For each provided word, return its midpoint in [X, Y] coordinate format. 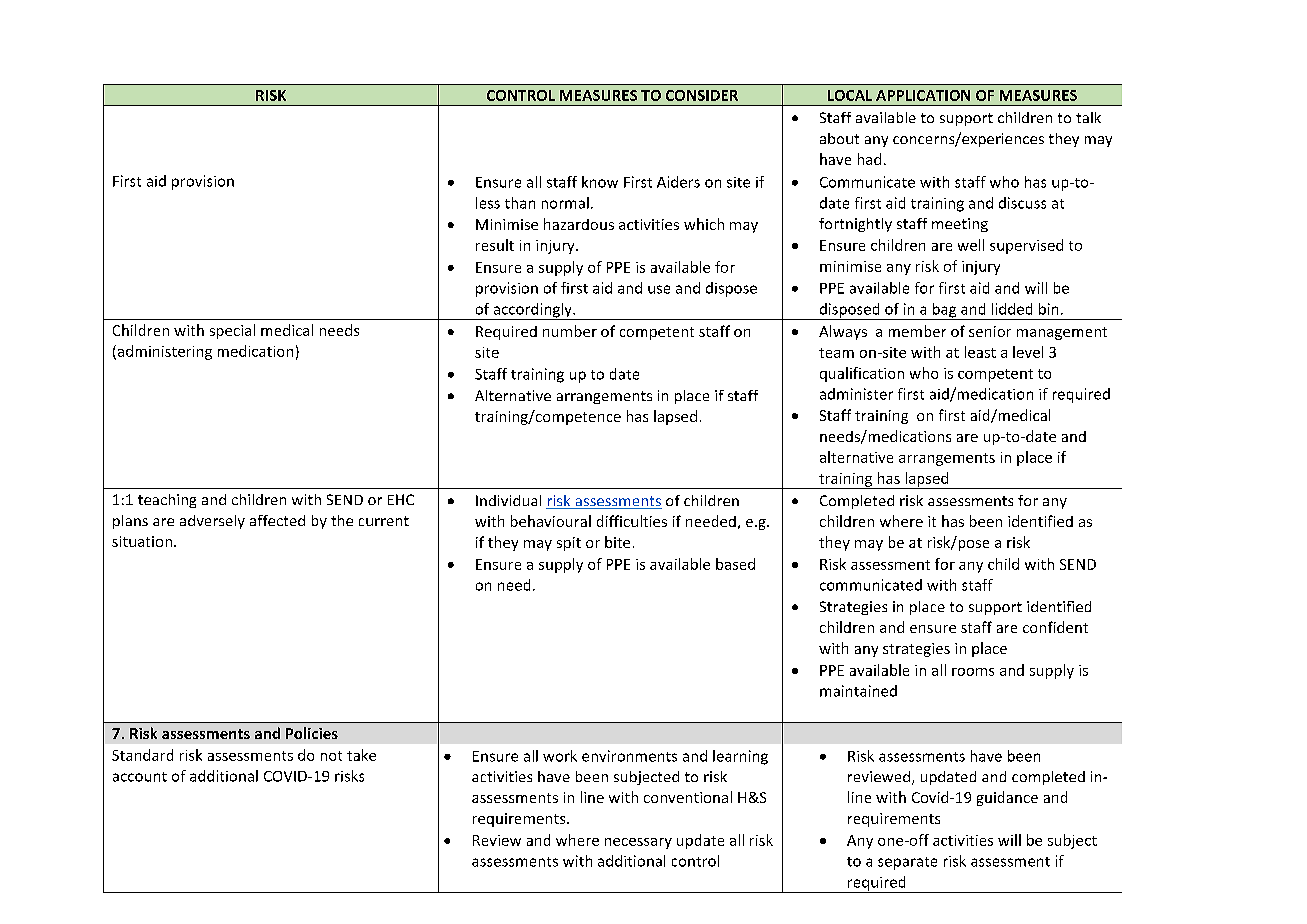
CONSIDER [702, 95]
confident [1055, 627]
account [140, 777]
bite [617, 542]
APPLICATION [923, 95]
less [488, 203]
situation [142, 541]
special [232, 331]
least [980, 352]
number [570, 331]
